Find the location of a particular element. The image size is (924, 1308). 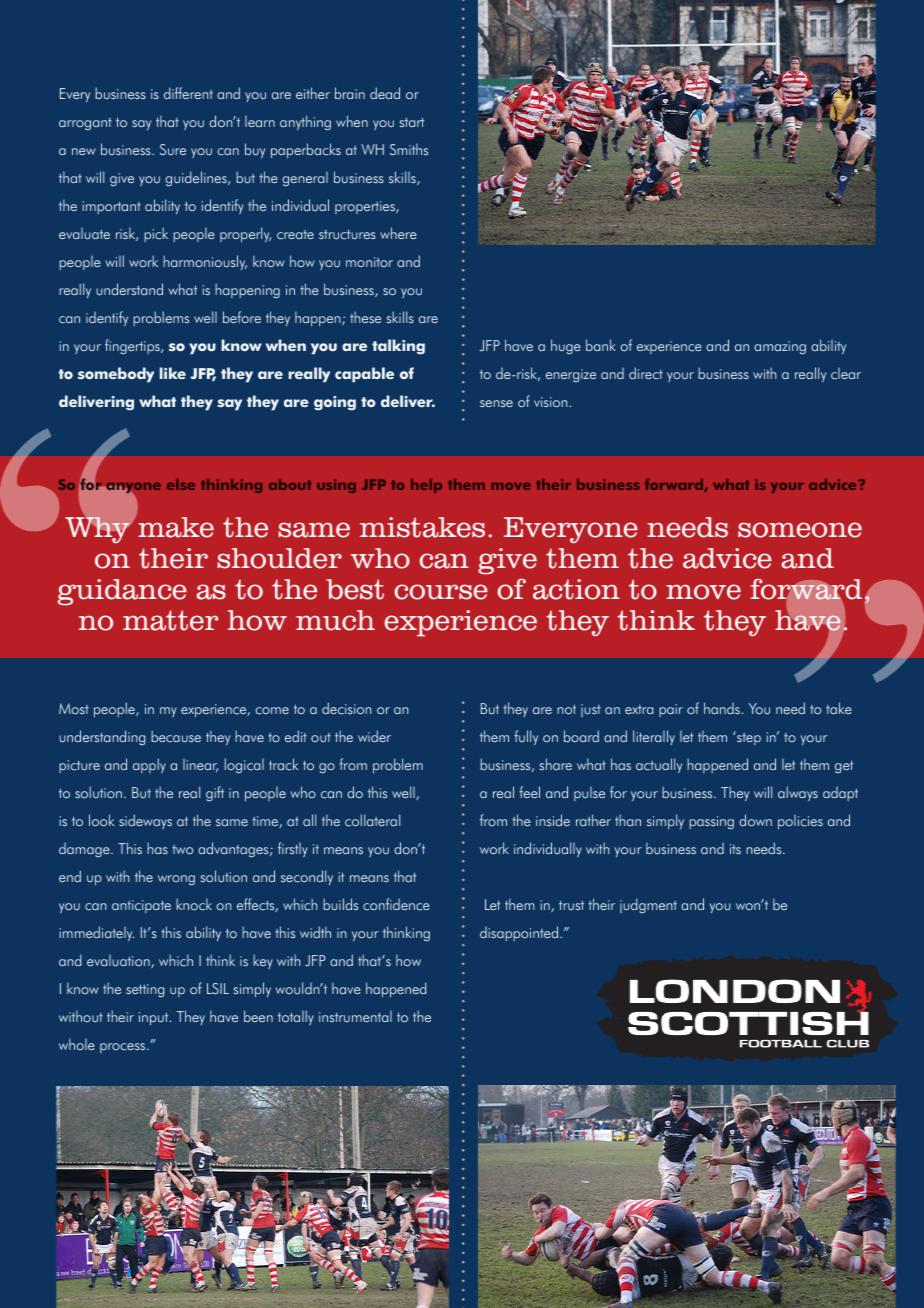

someone is located at coordinates (800, 530).
